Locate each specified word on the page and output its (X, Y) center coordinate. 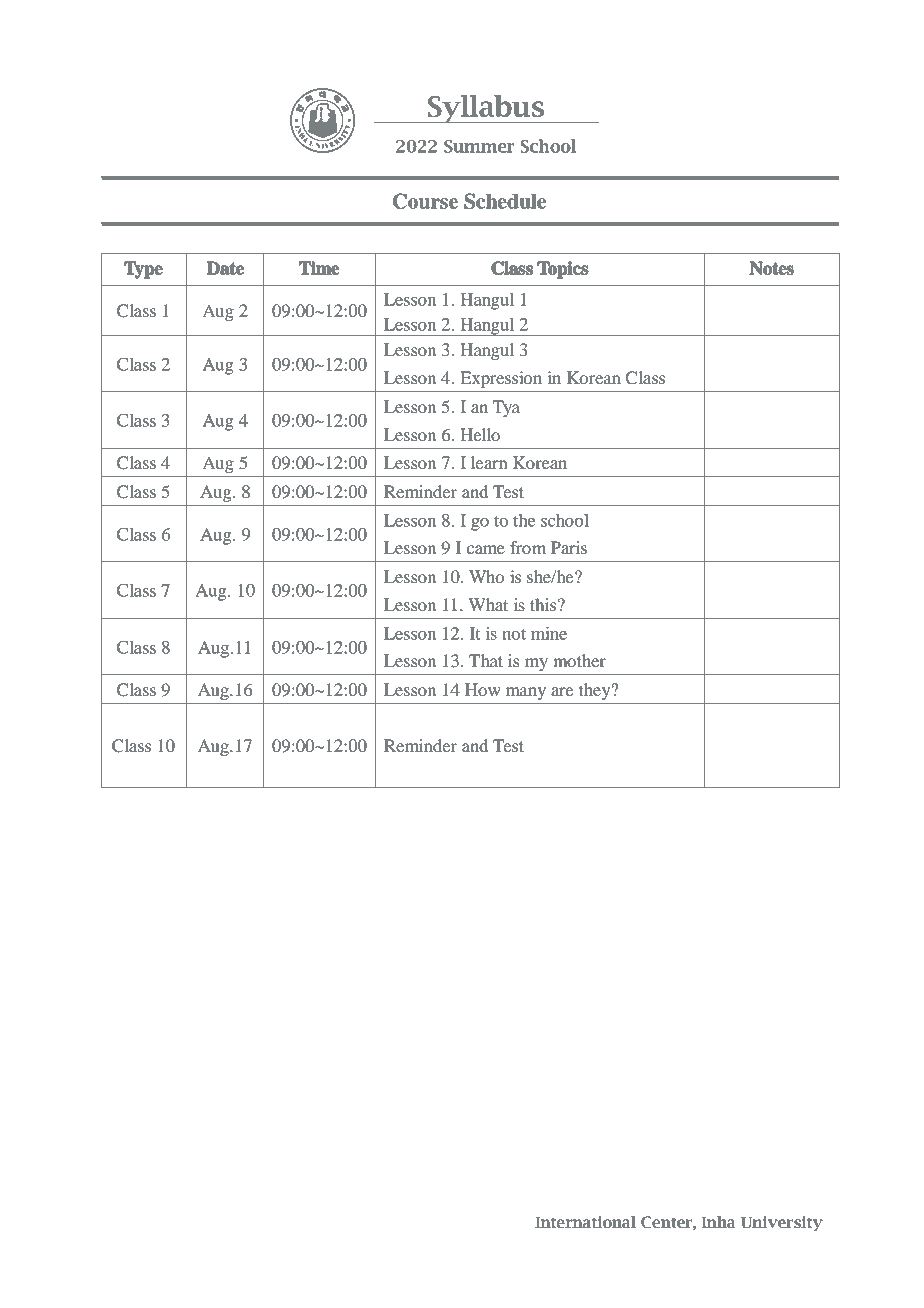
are (562, 691)
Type (143, 270)
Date (225, 268)
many (526, 693)
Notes (772, 268)
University (782, 1223)
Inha (718, 1222)
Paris (569, 547)
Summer (479, 146)
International (585, 1222)
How (483, 689)
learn (489, 462)
